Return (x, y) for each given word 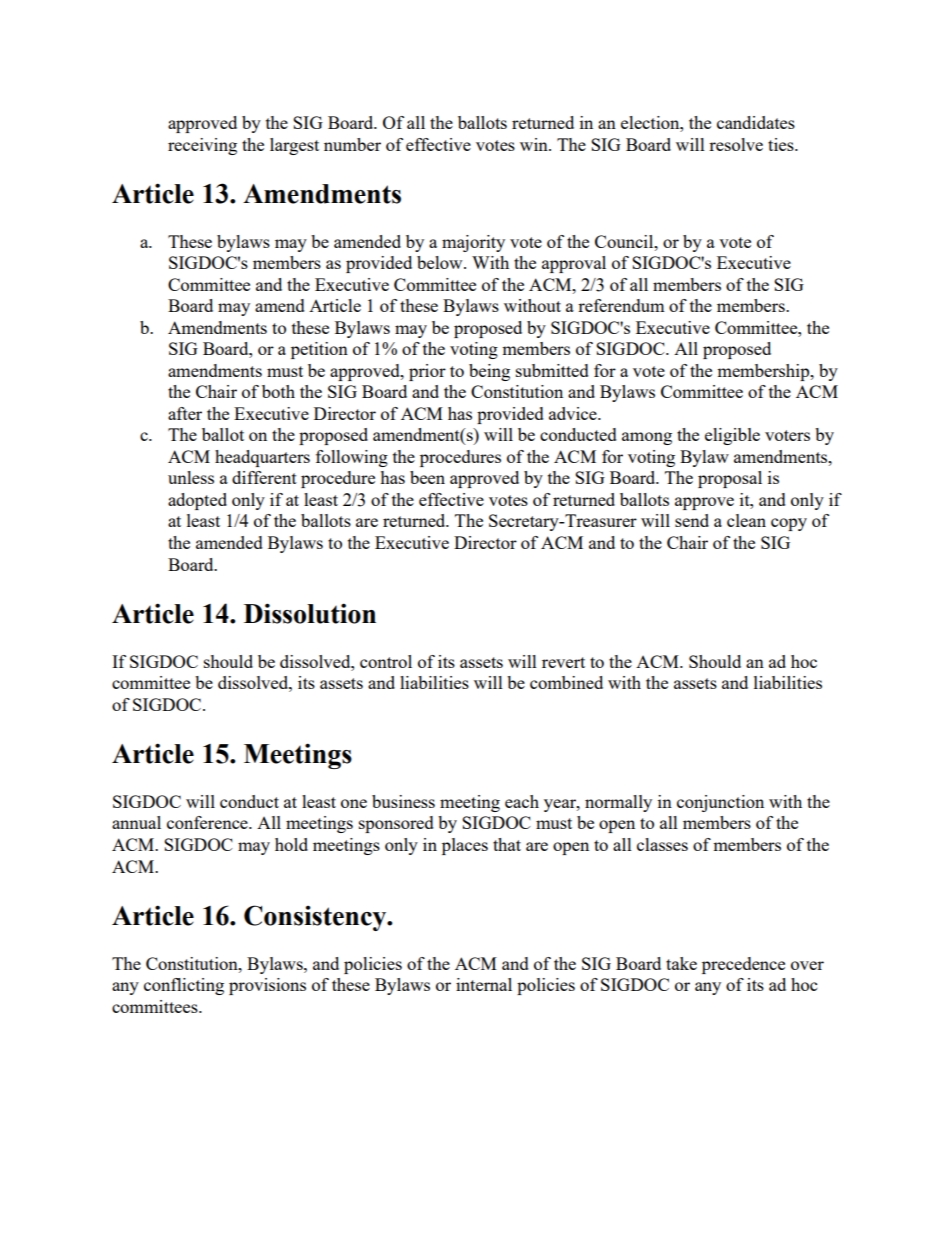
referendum (621, 305)
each (522, 801)
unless (191, 477)
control (386, 661)
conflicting (184, 986)
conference (208, 822)
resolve (736, 144)
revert (563, 662)
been (427, 477)
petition (319, 350)
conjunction (720, 803)
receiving (202, 146)
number (352, 144)
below (441, 262)
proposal (730, 479)
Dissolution (310, 613)
